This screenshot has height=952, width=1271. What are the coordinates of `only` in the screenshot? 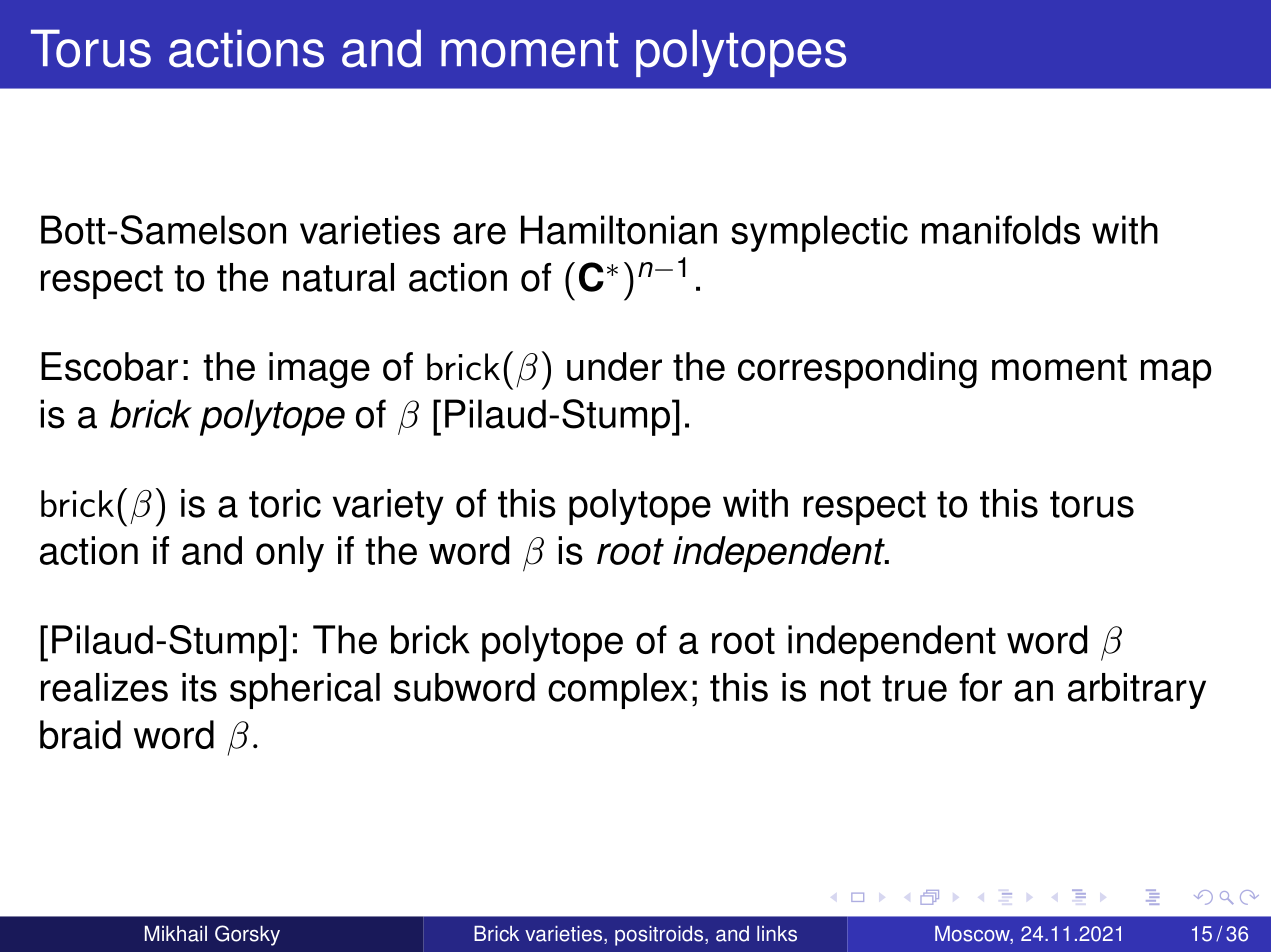 It's located at (290, 554).
